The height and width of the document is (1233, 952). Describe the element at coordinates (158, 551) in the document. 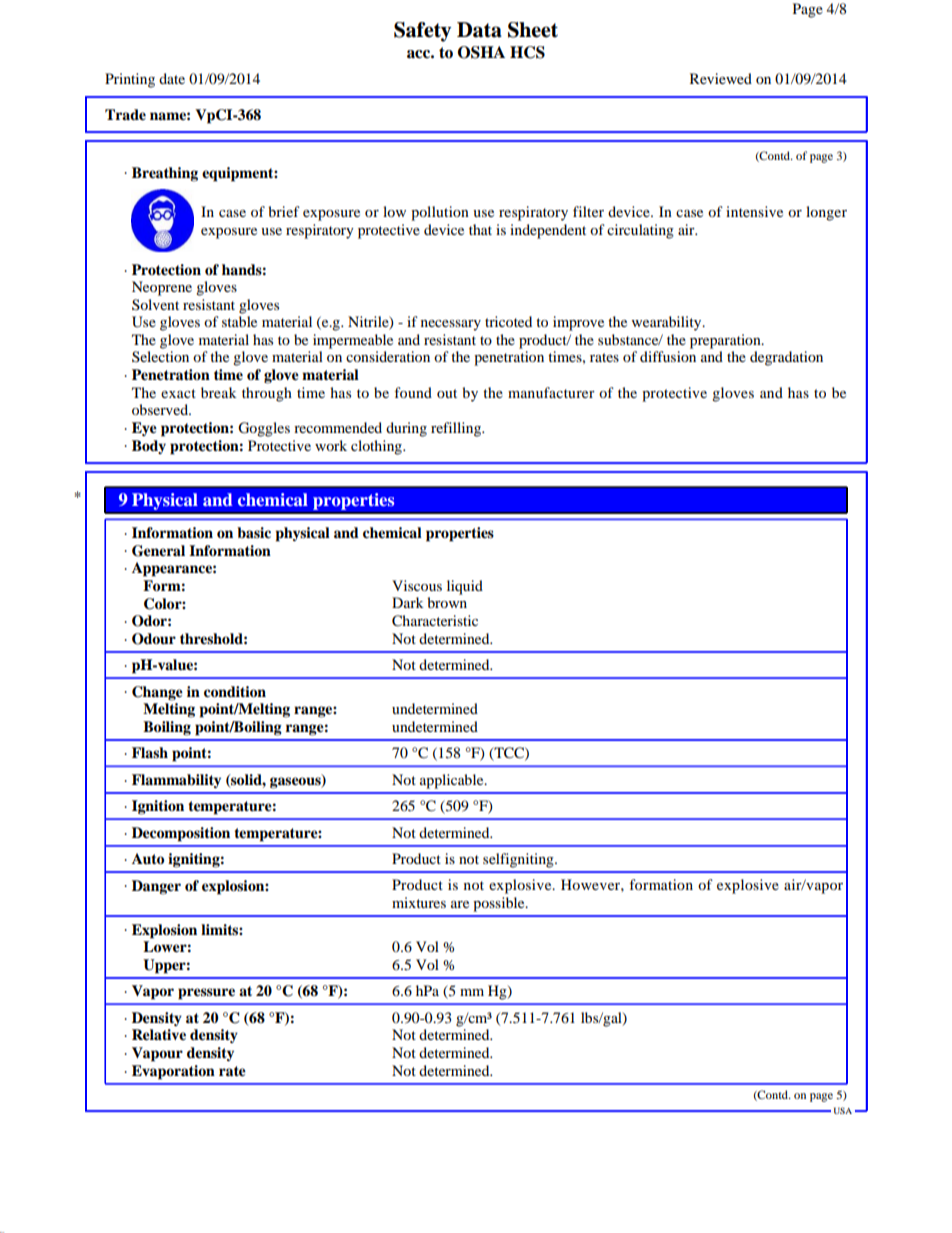

I see `General` at that location.
